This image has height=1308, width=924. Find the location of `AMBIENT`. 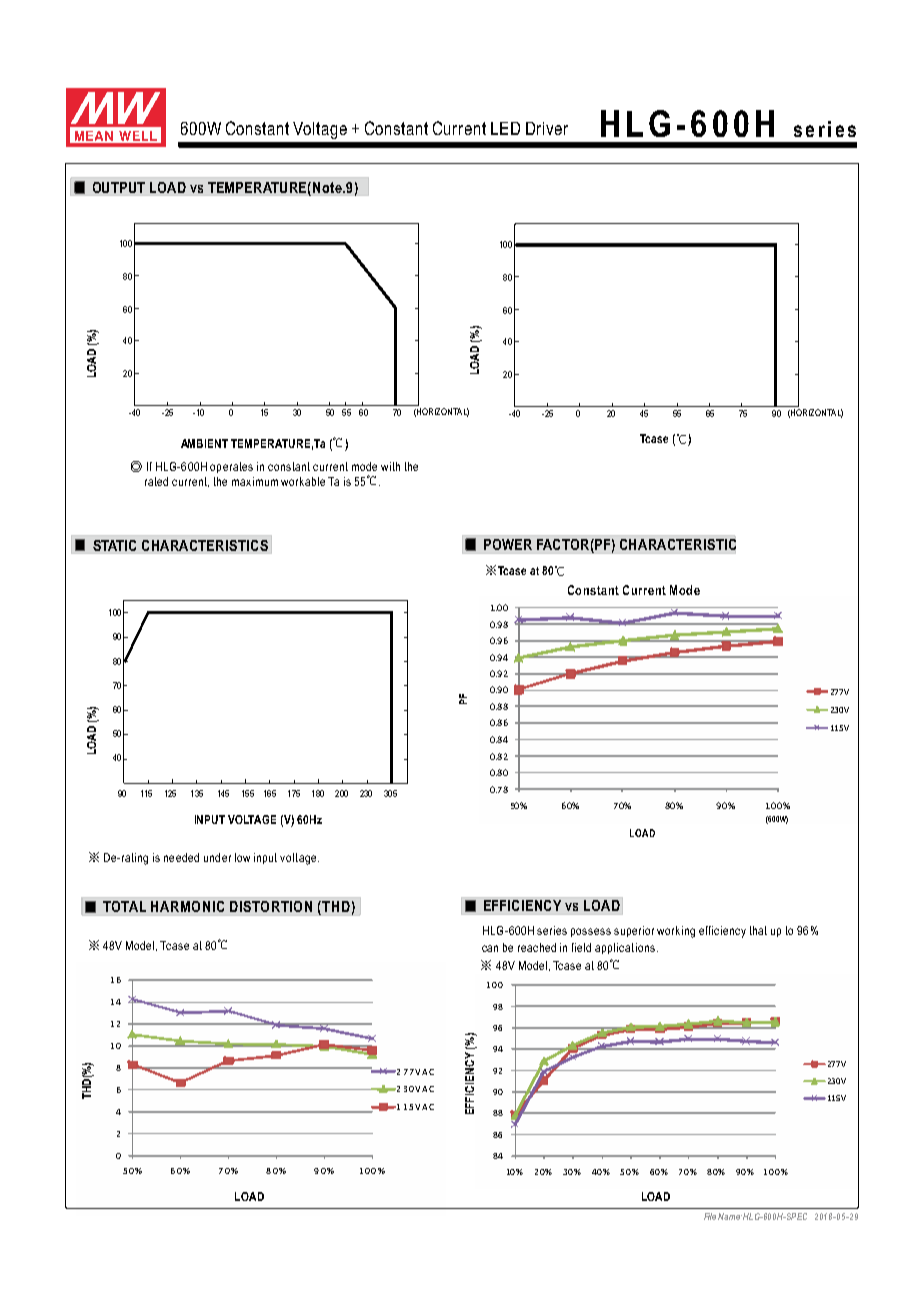

AMBIENT is located at coordinates (204, 443).
